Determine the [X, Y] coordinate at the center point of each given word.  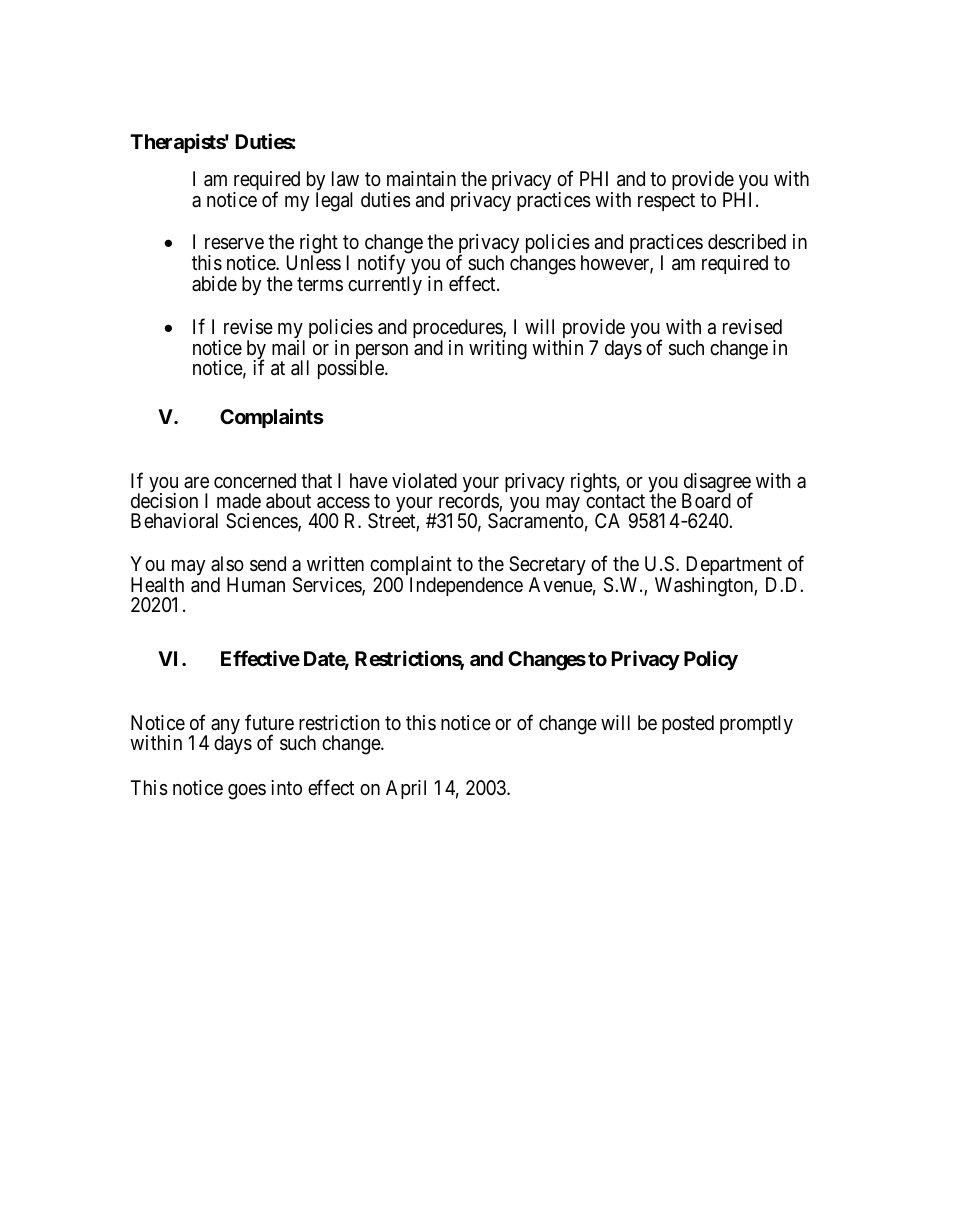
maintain [421, 179]
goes [247, 792]
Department [734, 567]
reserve [234, 244]
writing [498, 350]
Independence [466, 586]
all [300, 368]
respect [666, 202]
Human [256, 585]
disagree [717, 484]
